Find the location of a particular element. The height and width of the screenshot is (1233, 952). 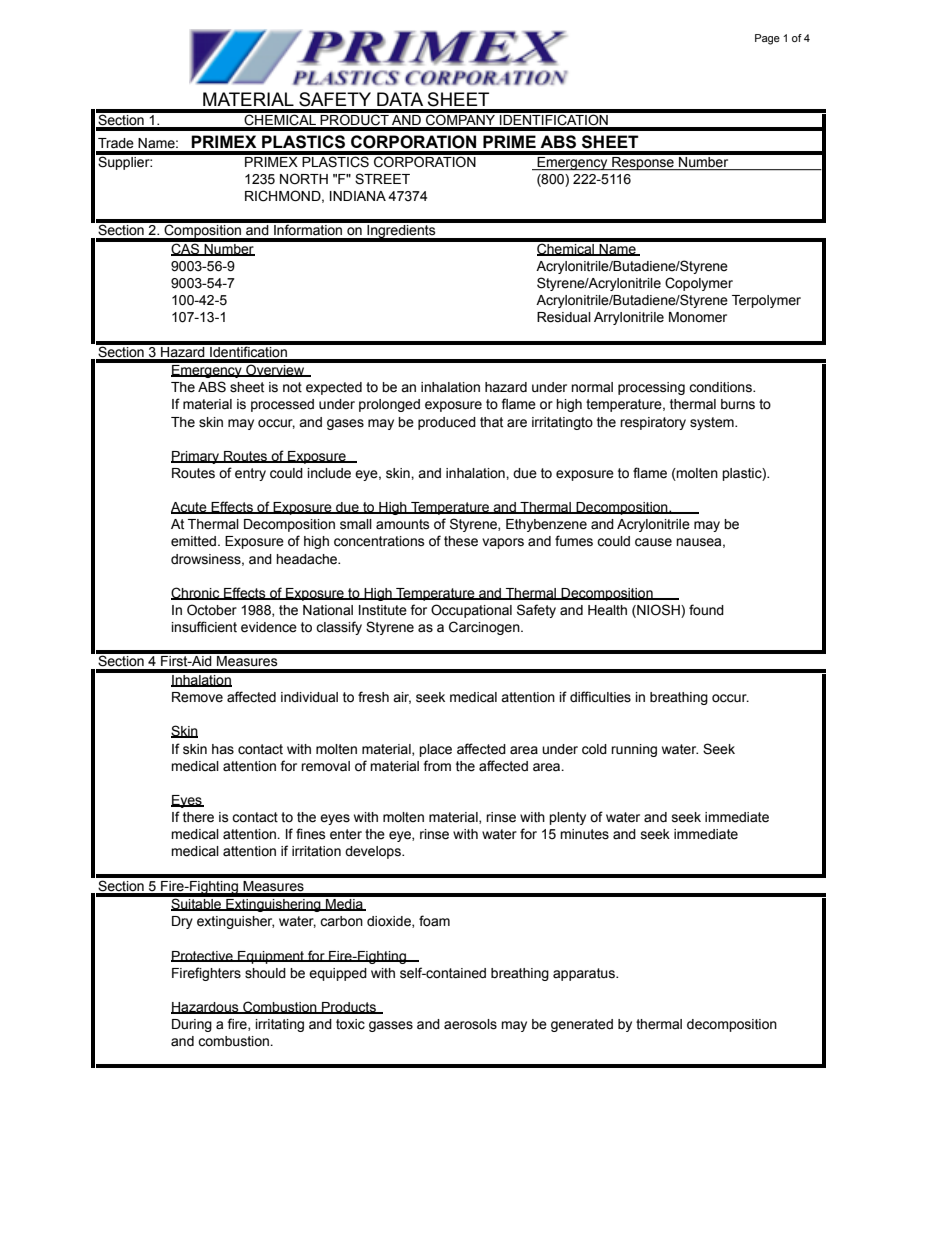

aerosols is located at coordinates (470, 1024).
